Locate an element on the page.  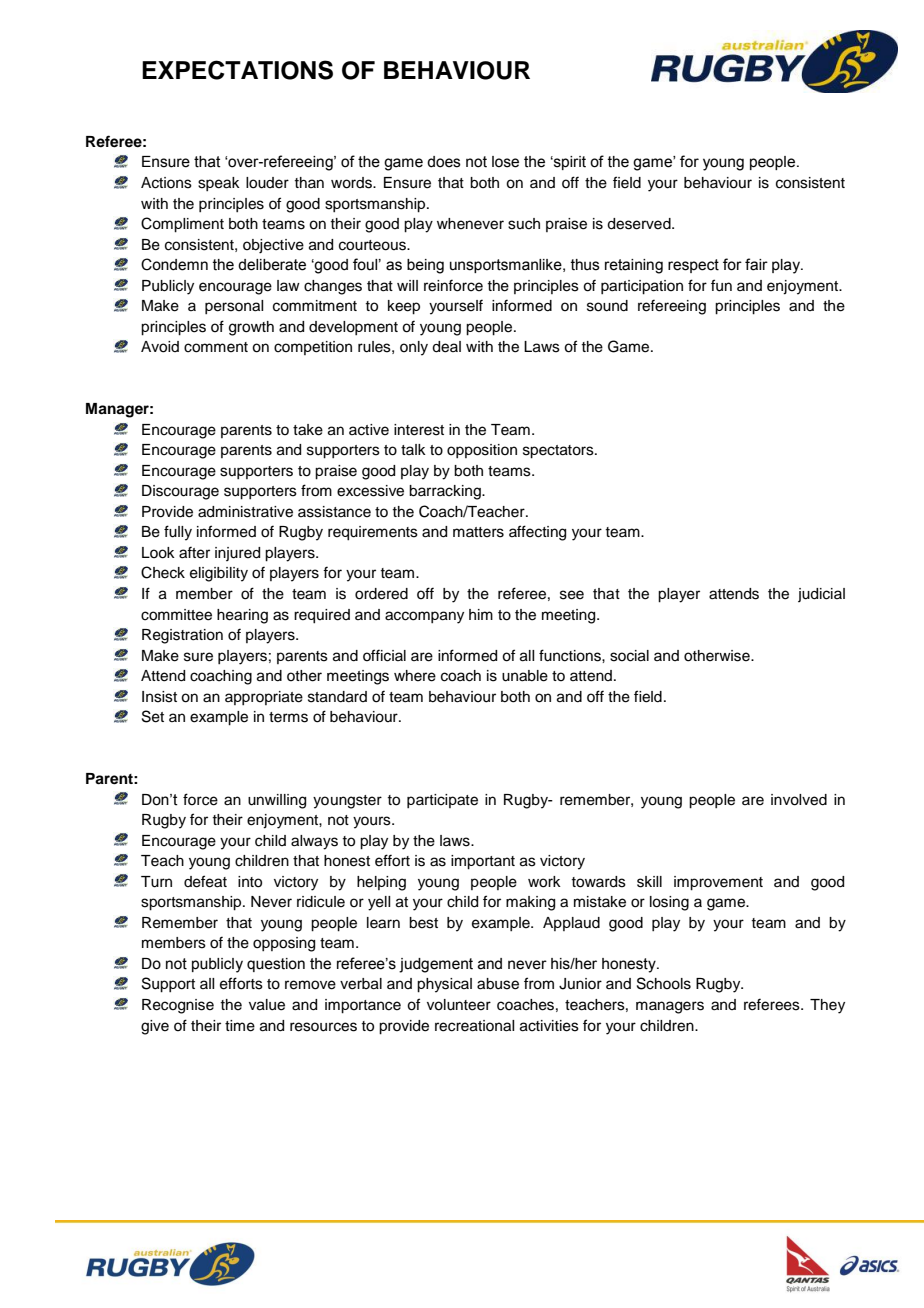
social is located at coordinates (629, 656).
